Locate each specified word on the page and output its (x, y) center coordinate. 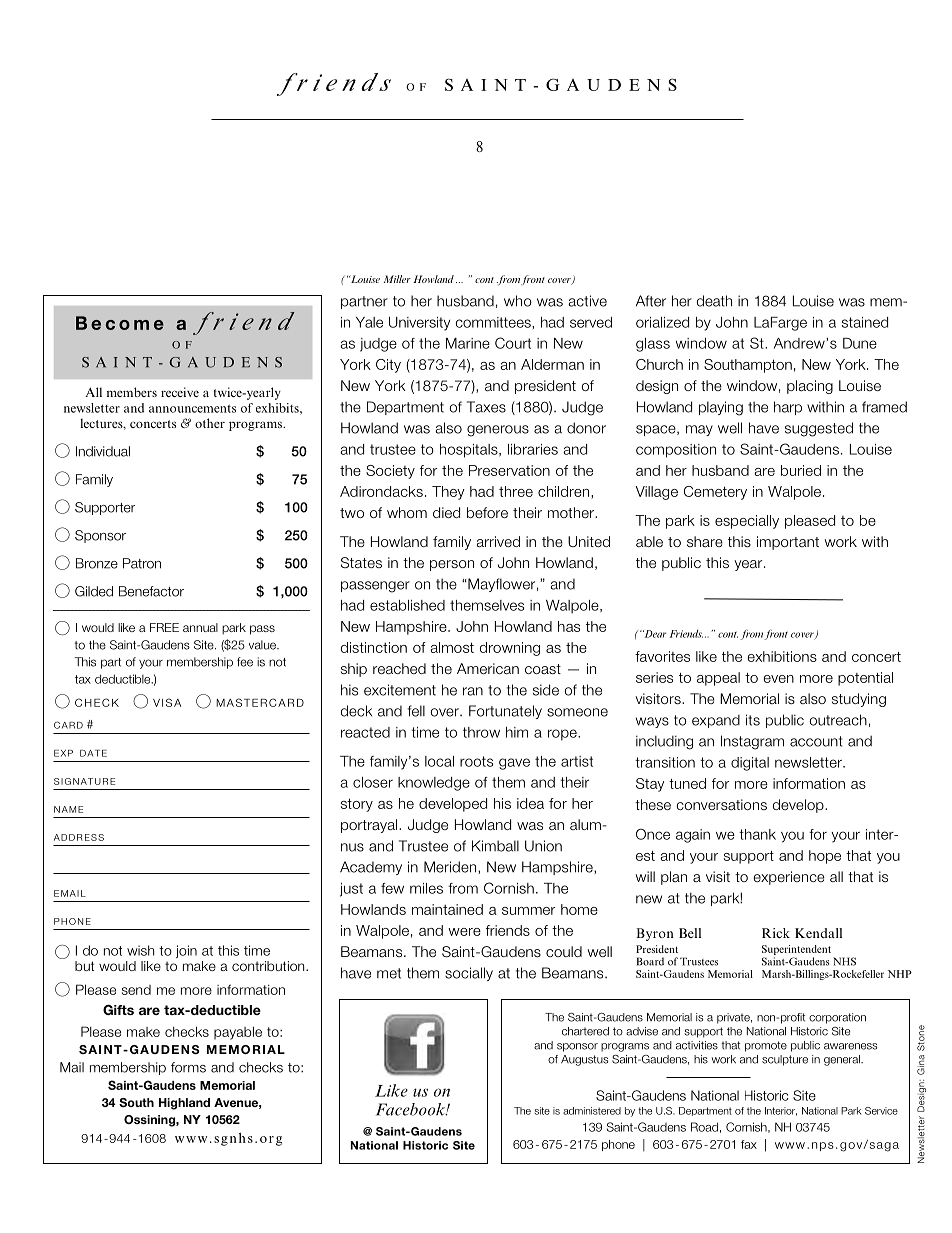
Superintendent (798, 951)
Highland (184, 1104)
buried (801, 470)
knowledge (434, 784)
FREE (164, 627)
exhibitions (782, 656)
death (714, 301)
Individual (103, 451)
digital (750, 764)
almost (452, 647)
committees (494, 322)
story (357, 805)
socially (469, 974)
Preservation (509, 470)
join (186, 951)
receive (180, 392)
